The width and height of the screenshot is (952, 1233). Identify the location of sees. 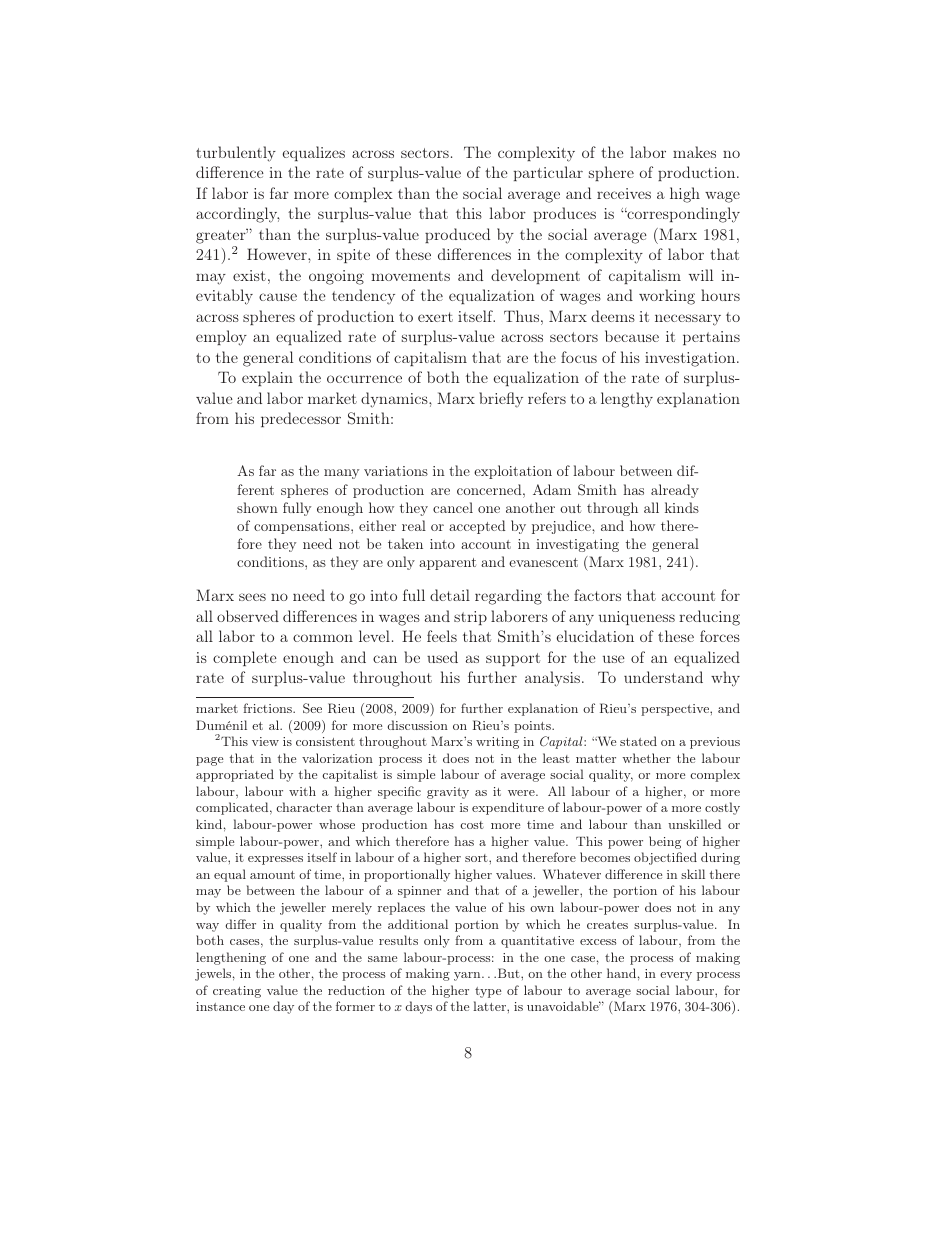
(252, 597).
